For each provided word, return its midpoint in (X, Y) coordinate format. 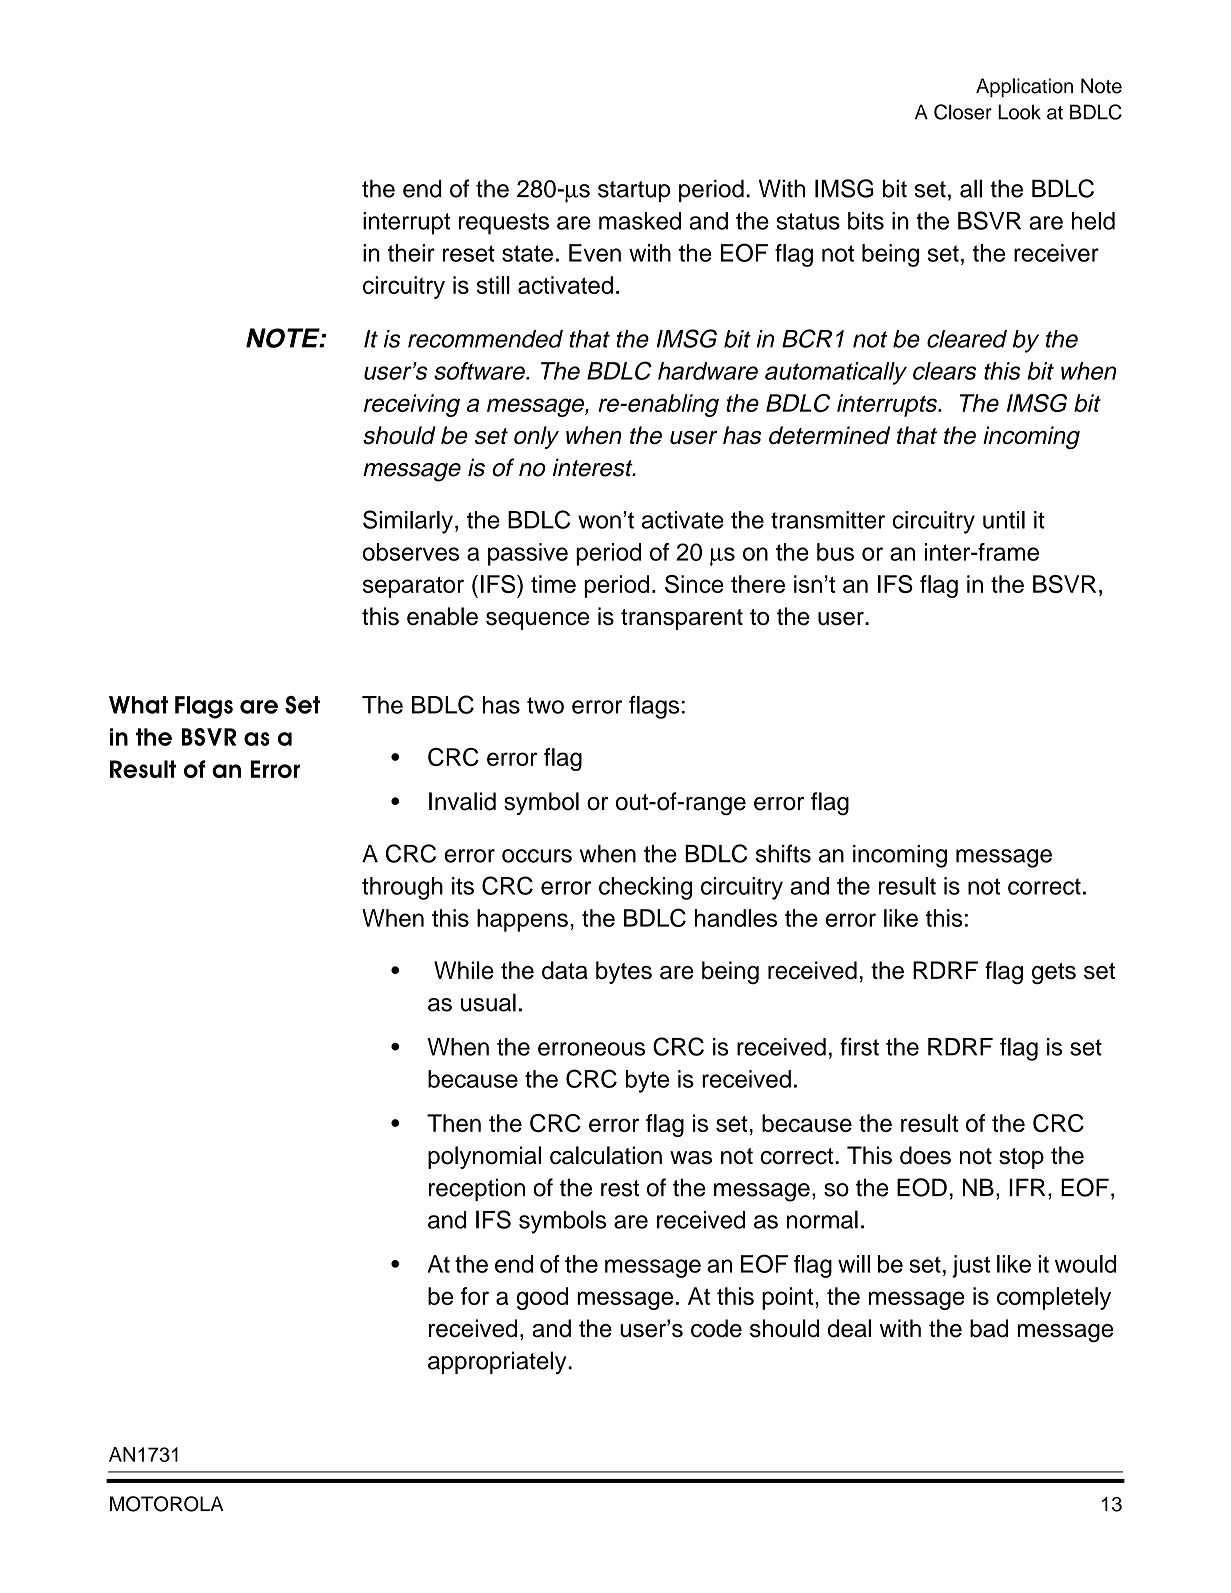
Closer (963, 112)
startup (634, 191)
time (553, 584)
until (1004, 520)
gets (1054, 973)
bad (989, 1328)
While (464, 970)
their (411, 253)
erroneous (591, 1049)
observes (411, 552)
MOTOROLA (167, 1504)
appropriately (498, 1362)
